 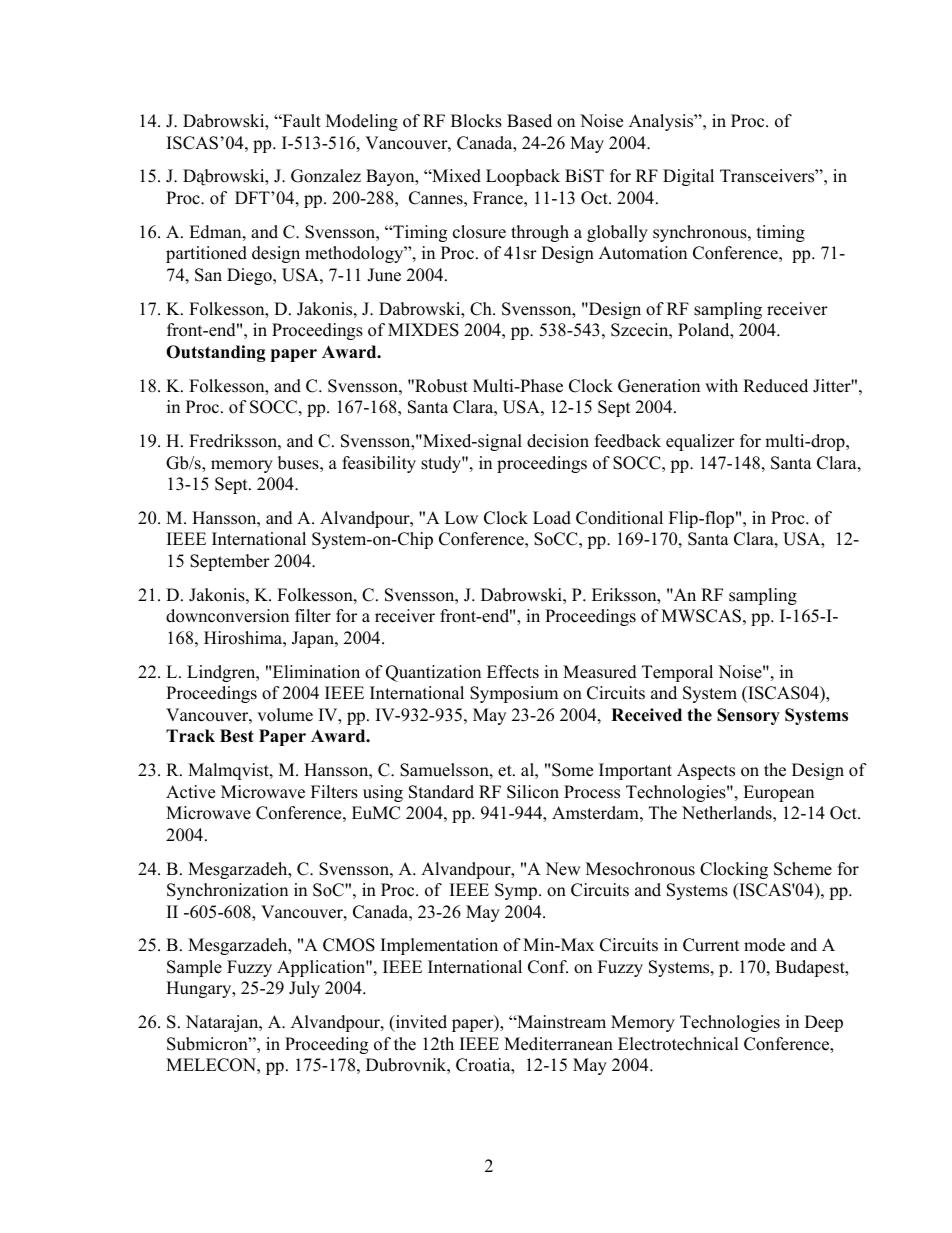 What do you see at coordinates (190, 792) in the image?
I see `Active` at bounding box center [190, 792].
